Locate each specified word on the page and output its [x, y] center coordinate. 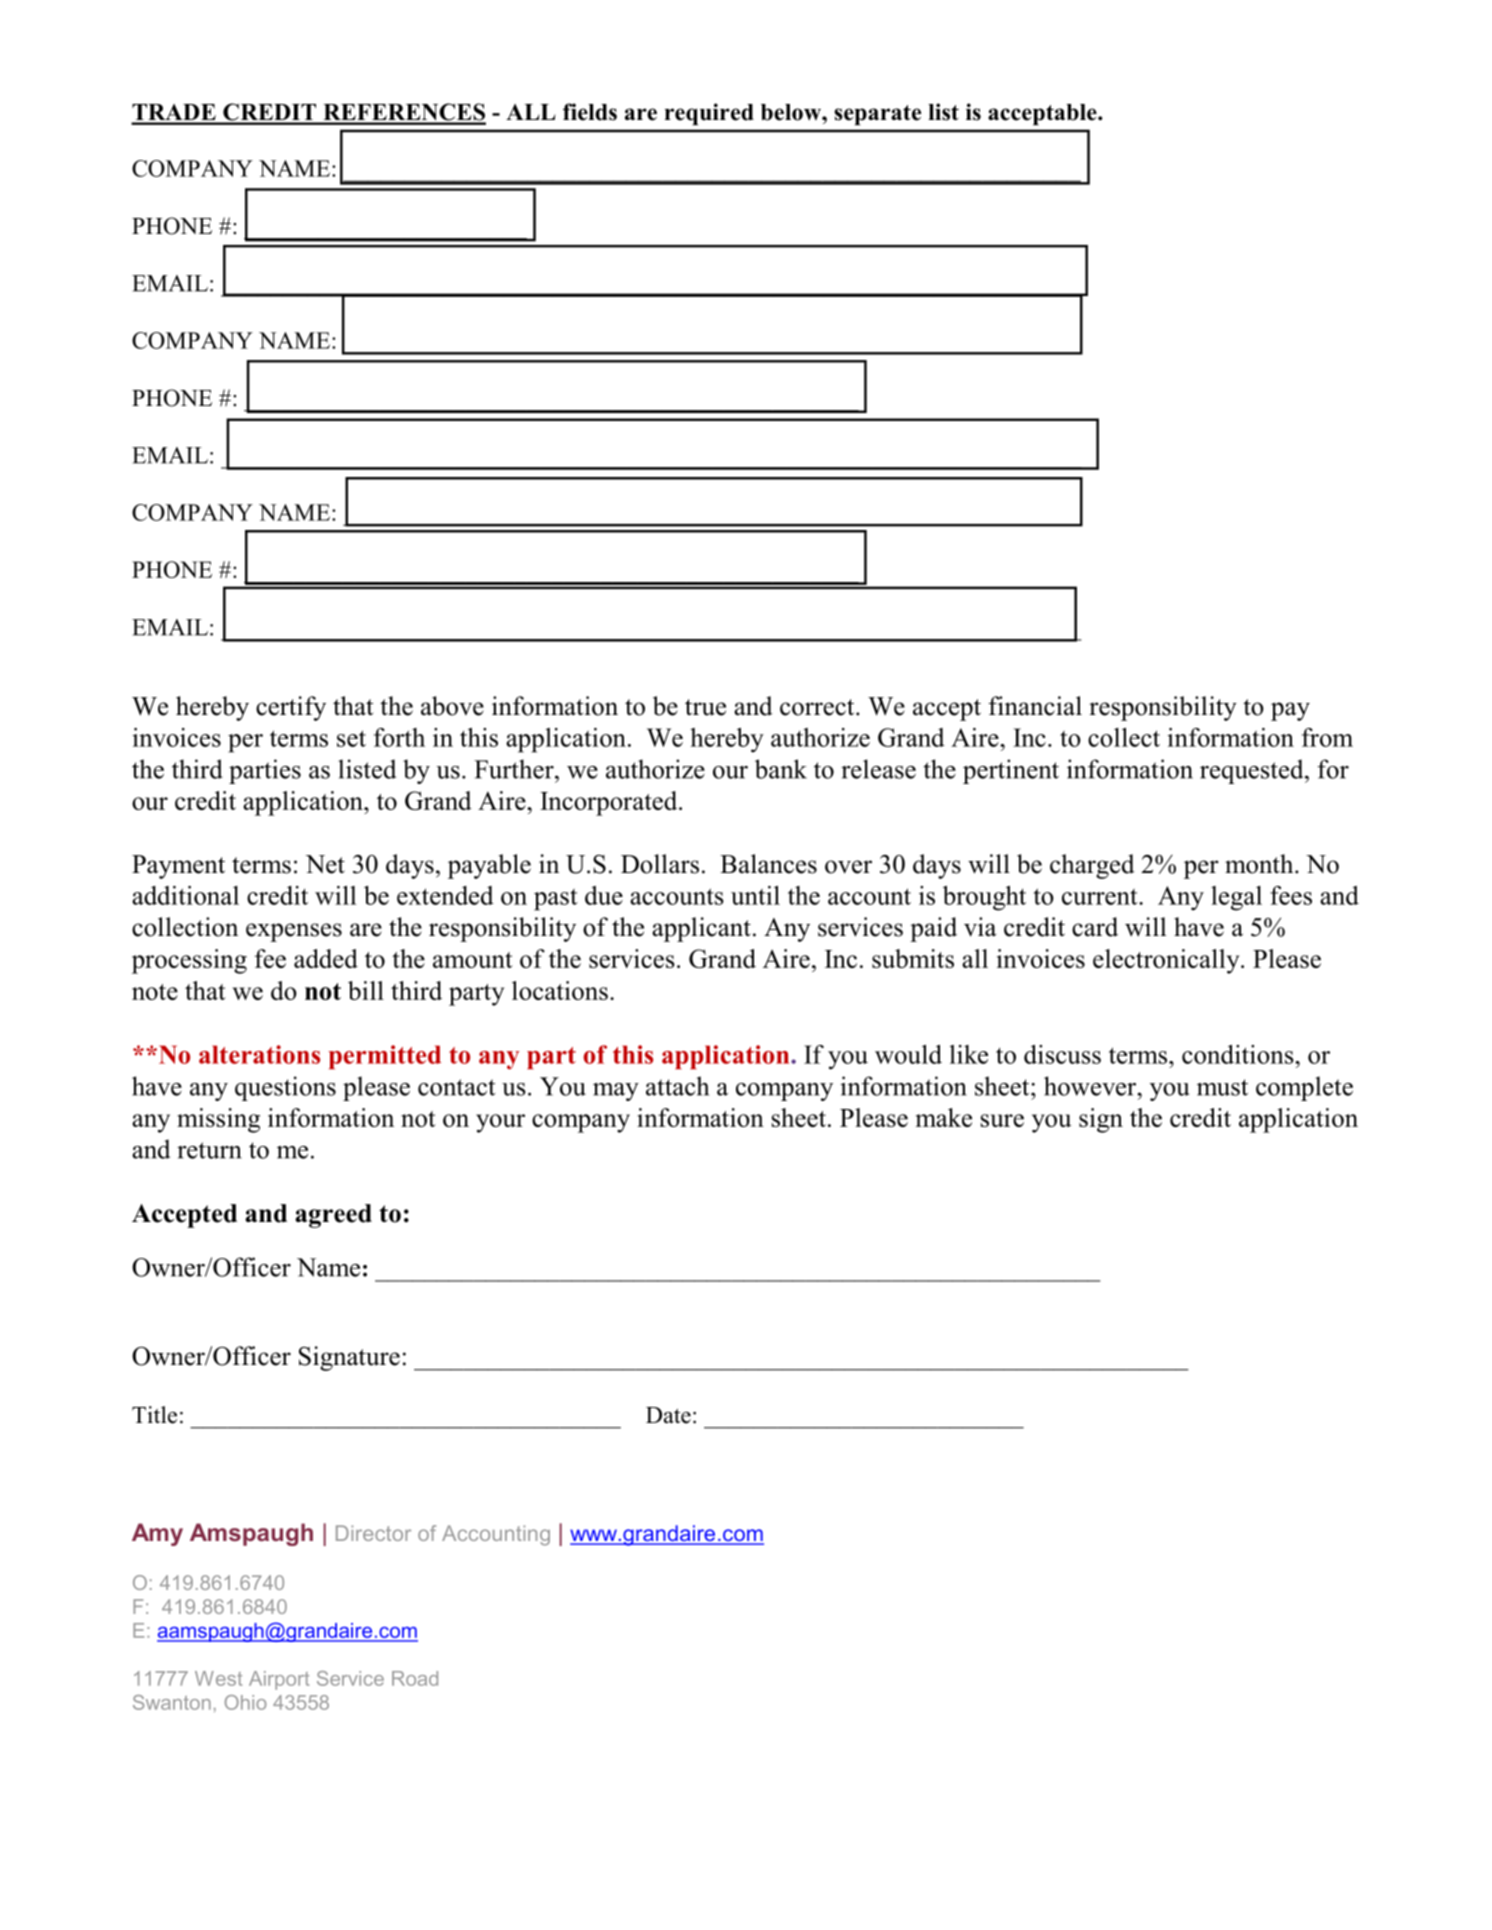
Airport [279, 1680]
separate [877, 115]
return [209, 1150]
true [705, 707]
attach [677, 1086]
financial [1035, 706]
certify [291, 708]
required [709, 114]
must [1222, 1087]
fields [590, 112]
